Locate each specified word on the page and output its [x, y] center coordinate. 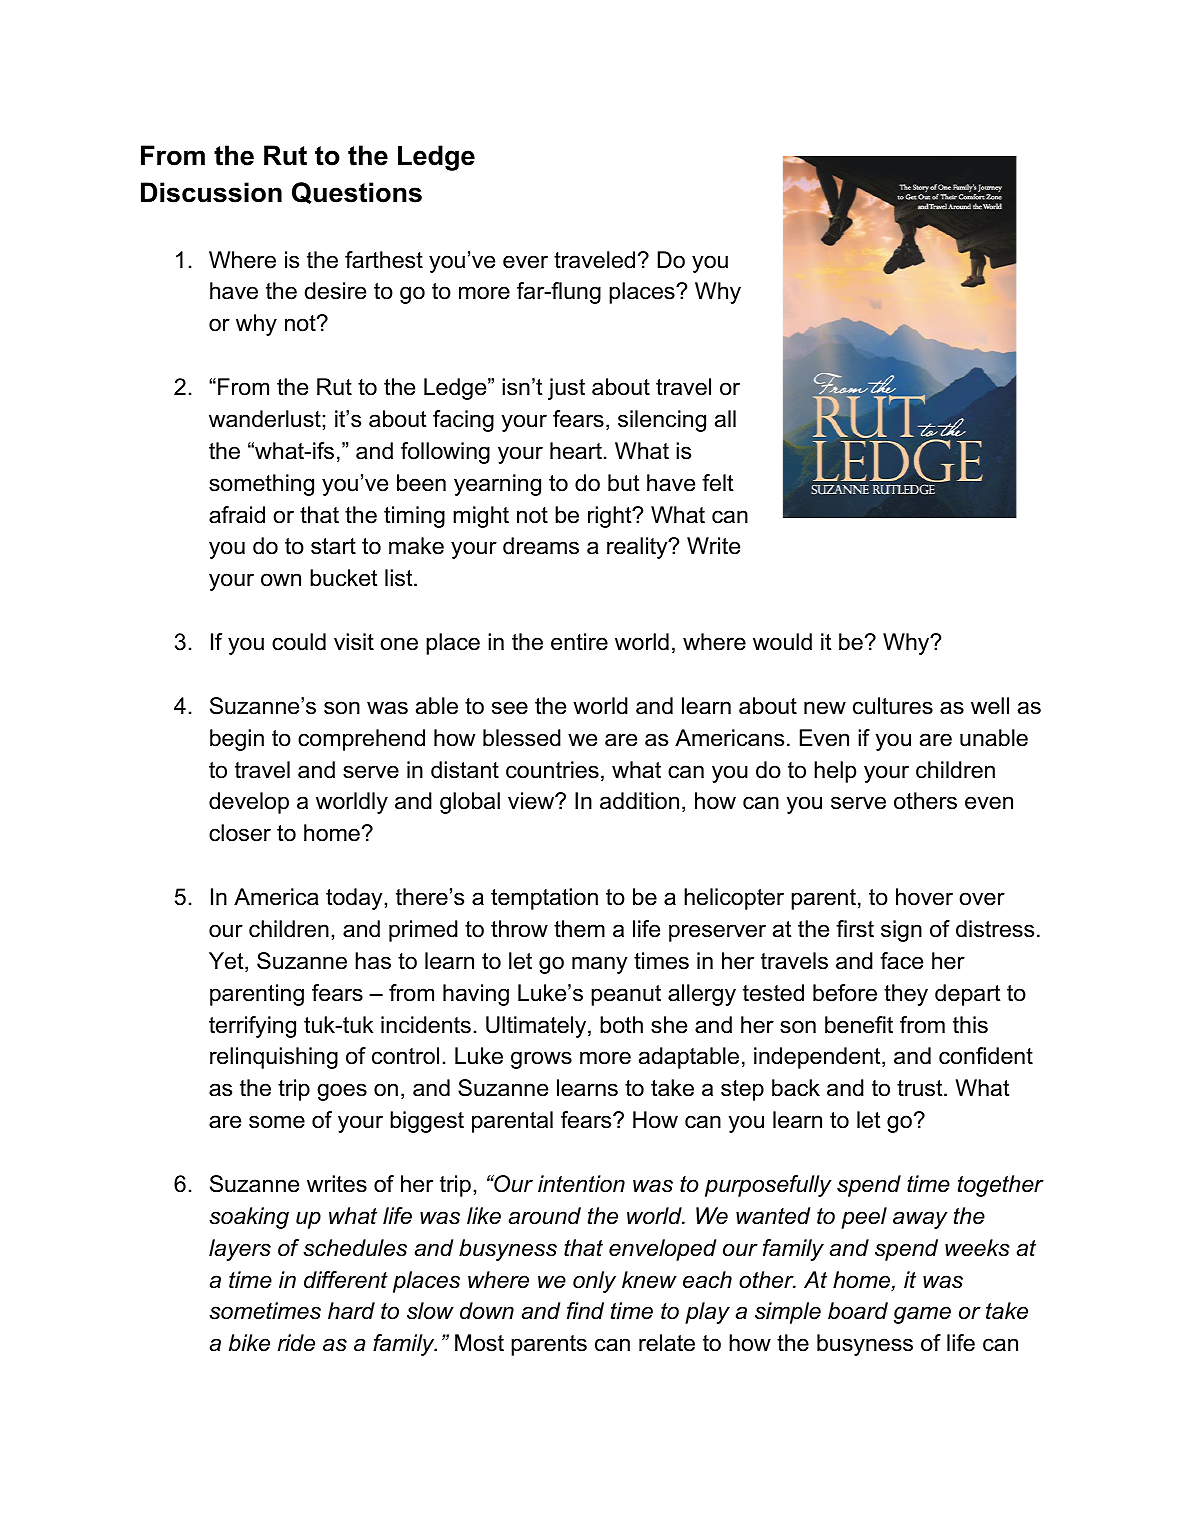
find [585, 1311]
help [835, 772]
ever [525, 262]
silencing [662, 421]
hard [351, 1311]
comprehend [361, 740]
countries [552, 770]
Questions [357, 193]
